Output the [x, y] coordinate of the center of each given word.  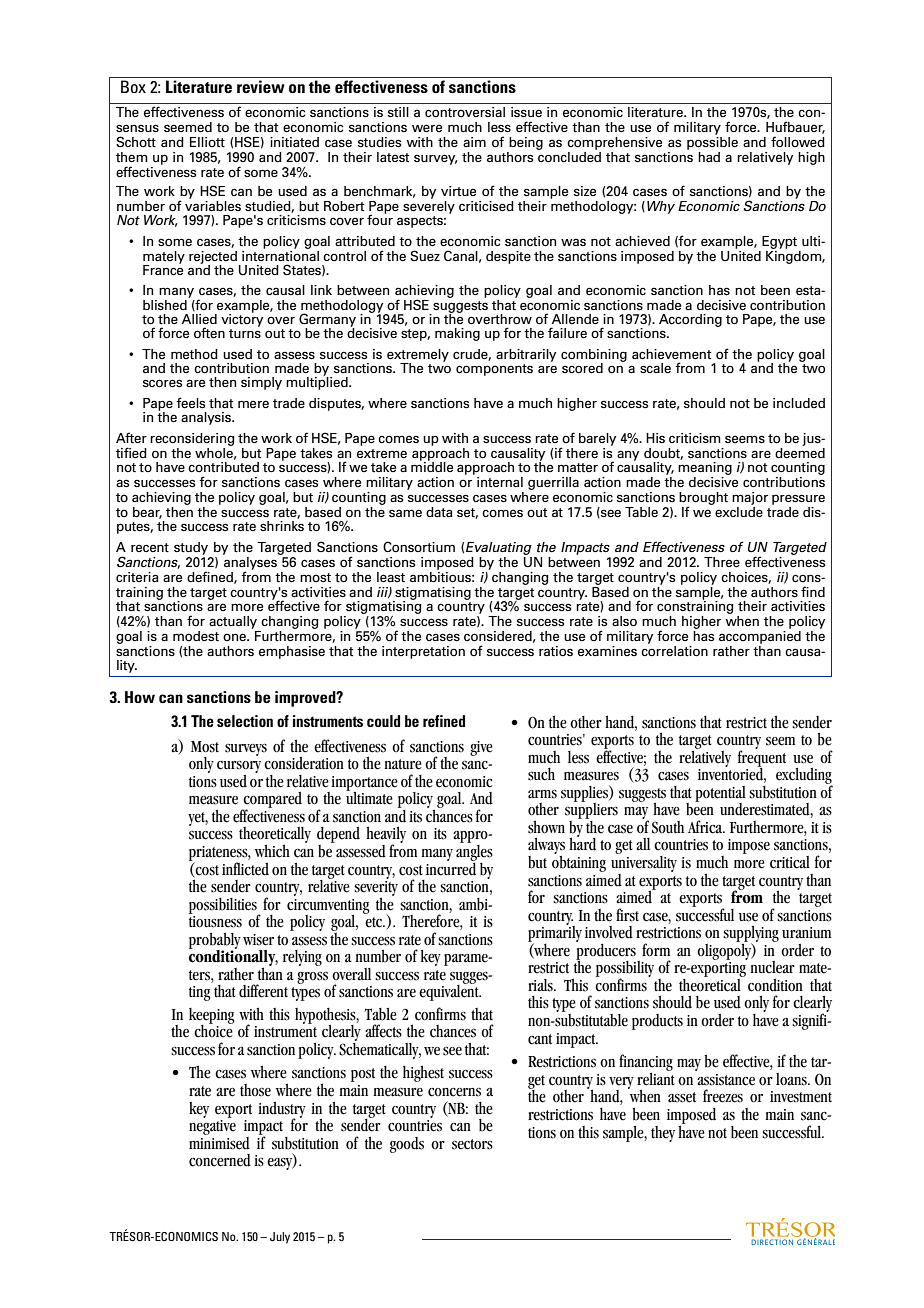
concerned [220, 1160]
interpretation [423, 652]
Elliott [207, 142]
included [799, 403]
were [427, 128]
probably [215, 942]
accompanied [760, 636]
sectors [472, 1144]
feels [190, 402]
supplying [751, 935]
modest [196, 636]
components [494, 370]
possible [712, 142]
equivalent [450, 992]
